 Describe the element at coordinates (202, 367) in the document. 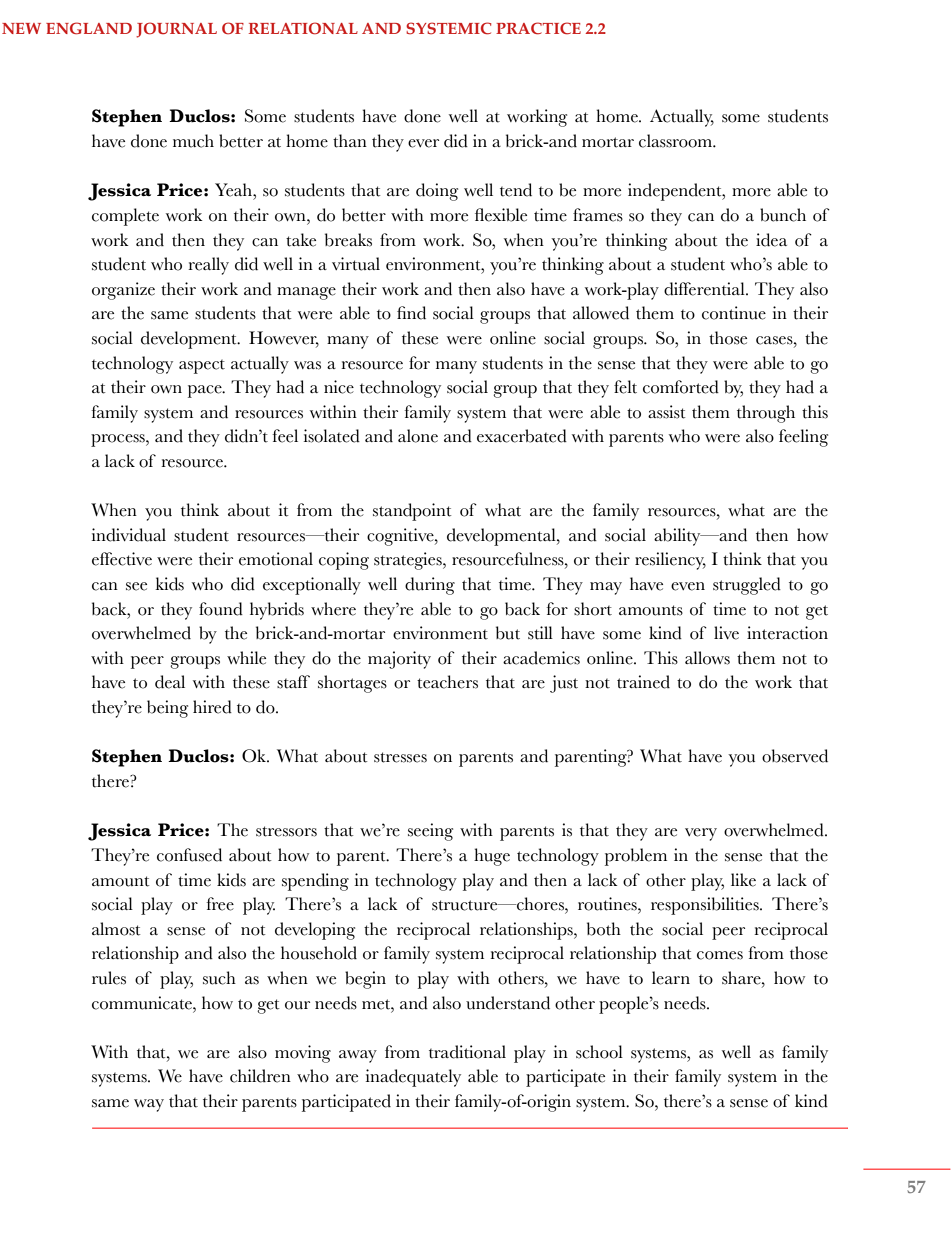

I see `aspect` at that location.
